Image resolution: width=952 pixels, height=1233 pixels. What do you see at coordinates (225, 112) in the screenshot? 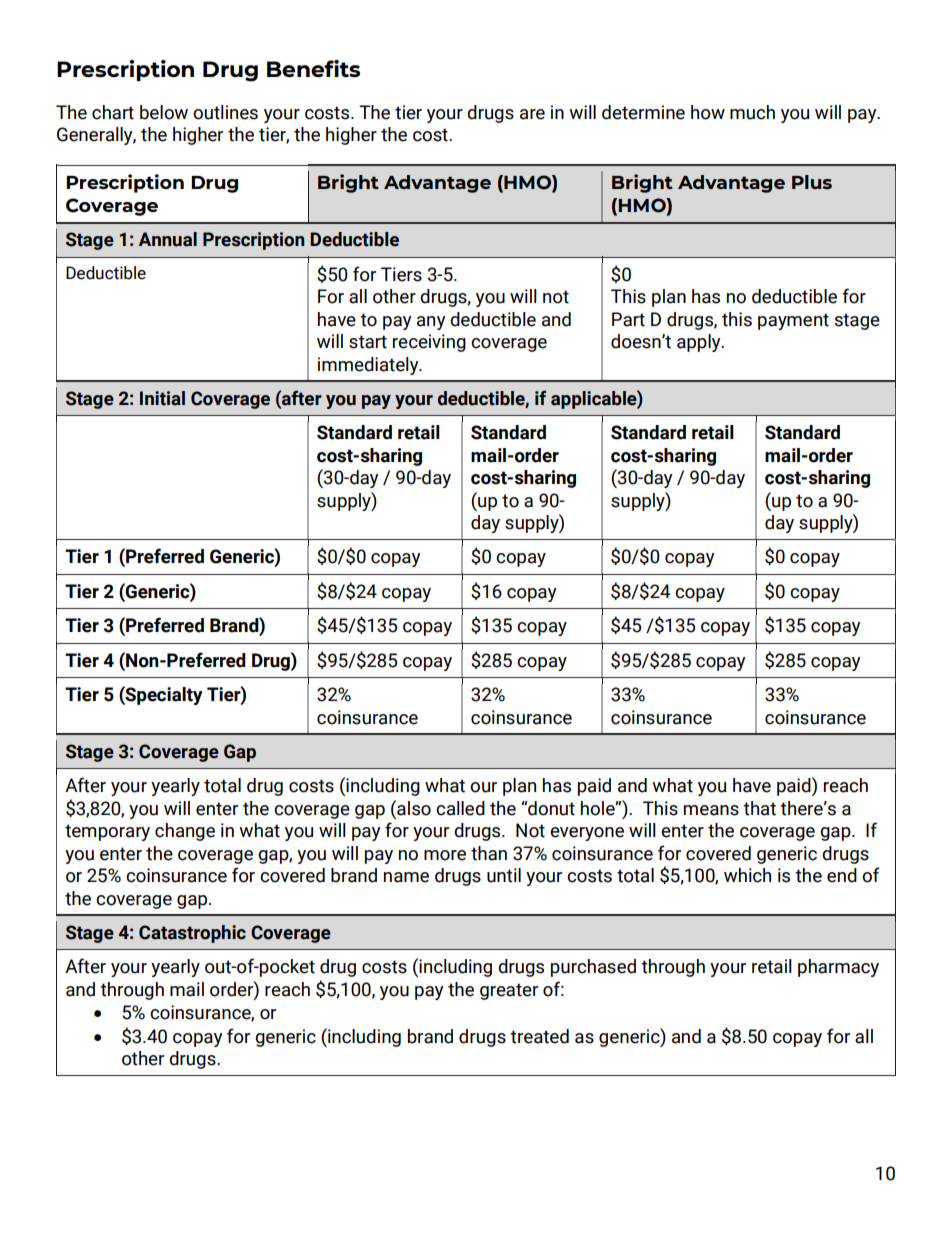
I see `outlines` at bounding box center [225, 112].
